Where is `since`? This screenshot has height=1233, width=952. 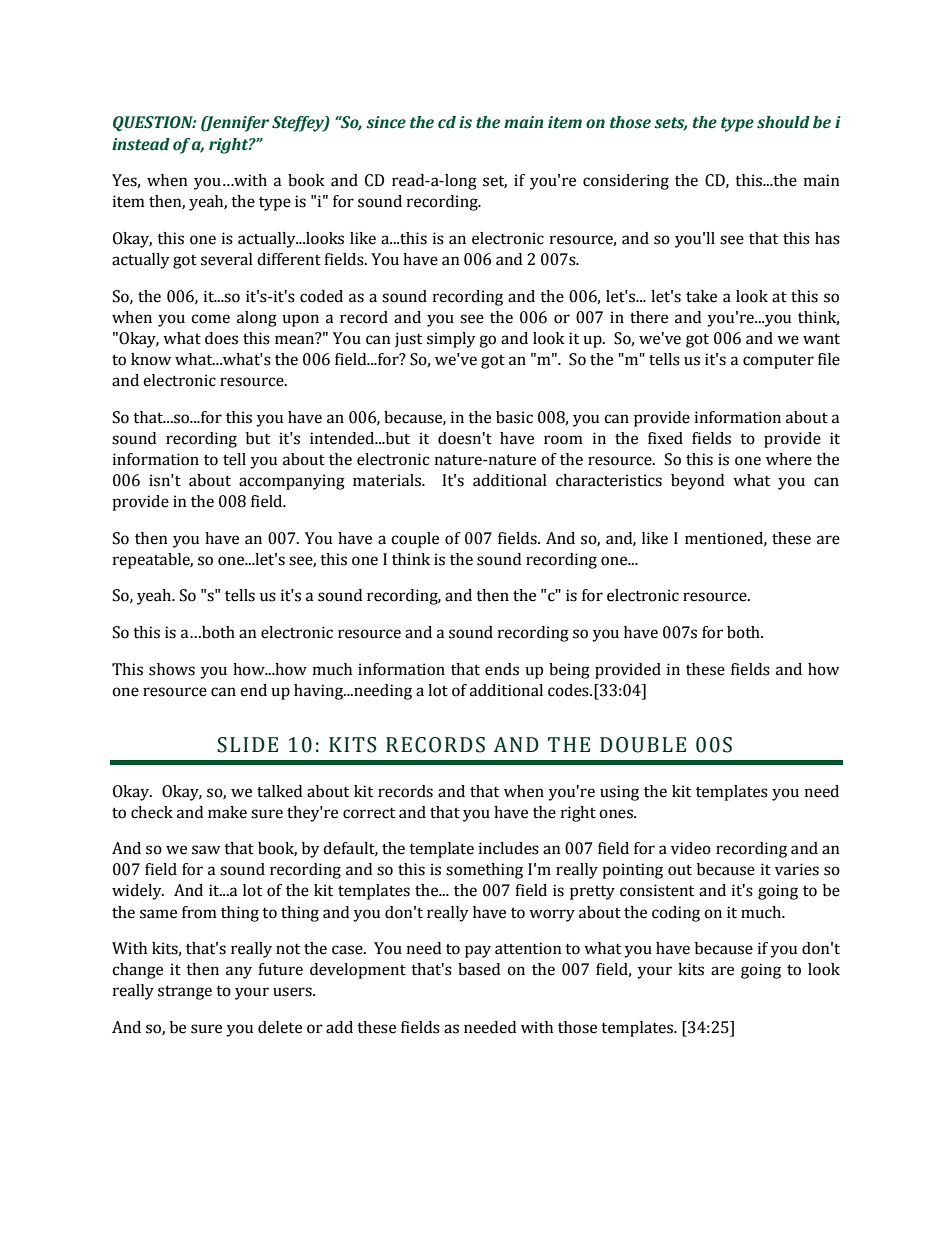
since is located at coordinates (386, 122).
